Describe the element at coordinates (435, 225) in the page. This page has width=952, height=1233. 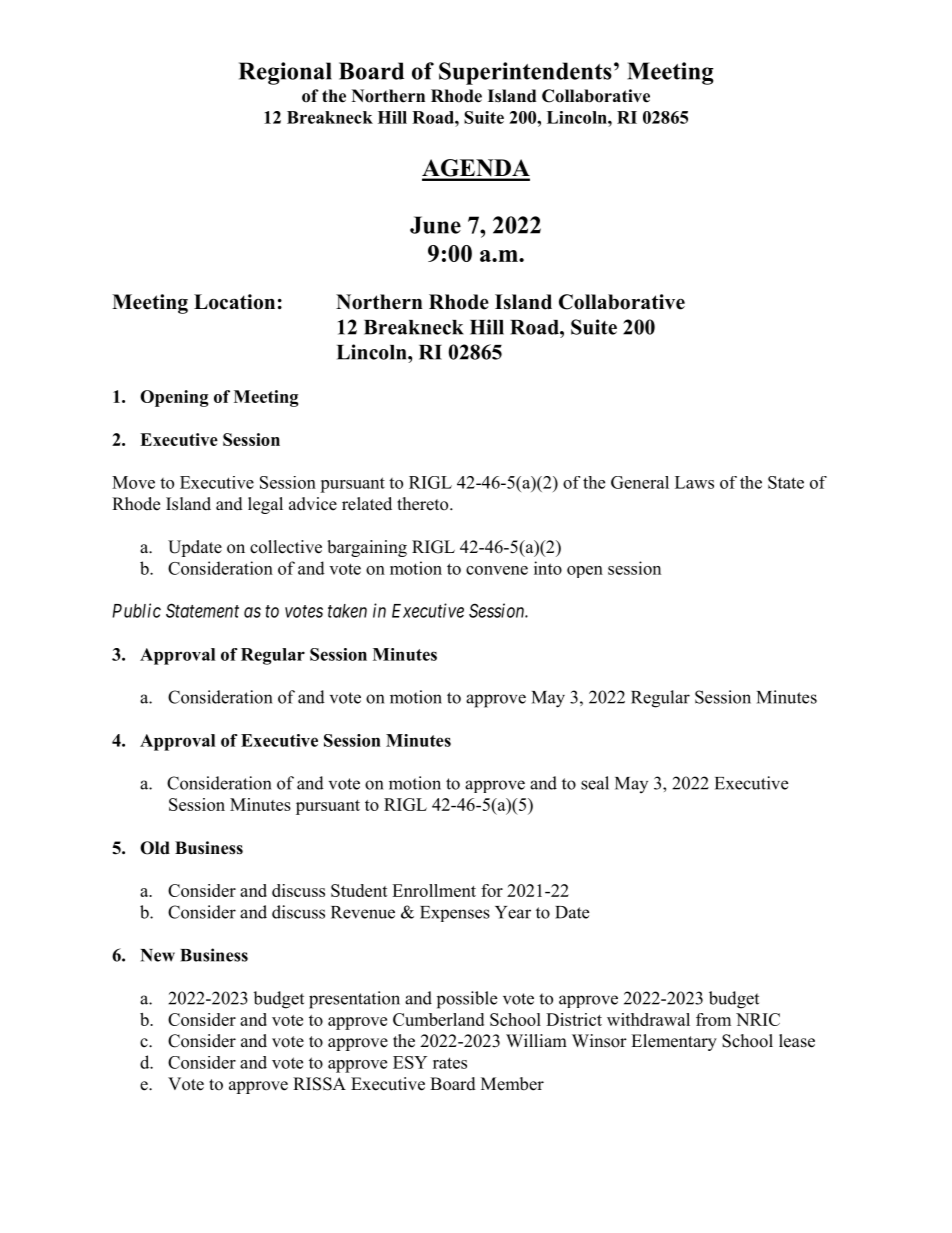
I see `June` at that location.
